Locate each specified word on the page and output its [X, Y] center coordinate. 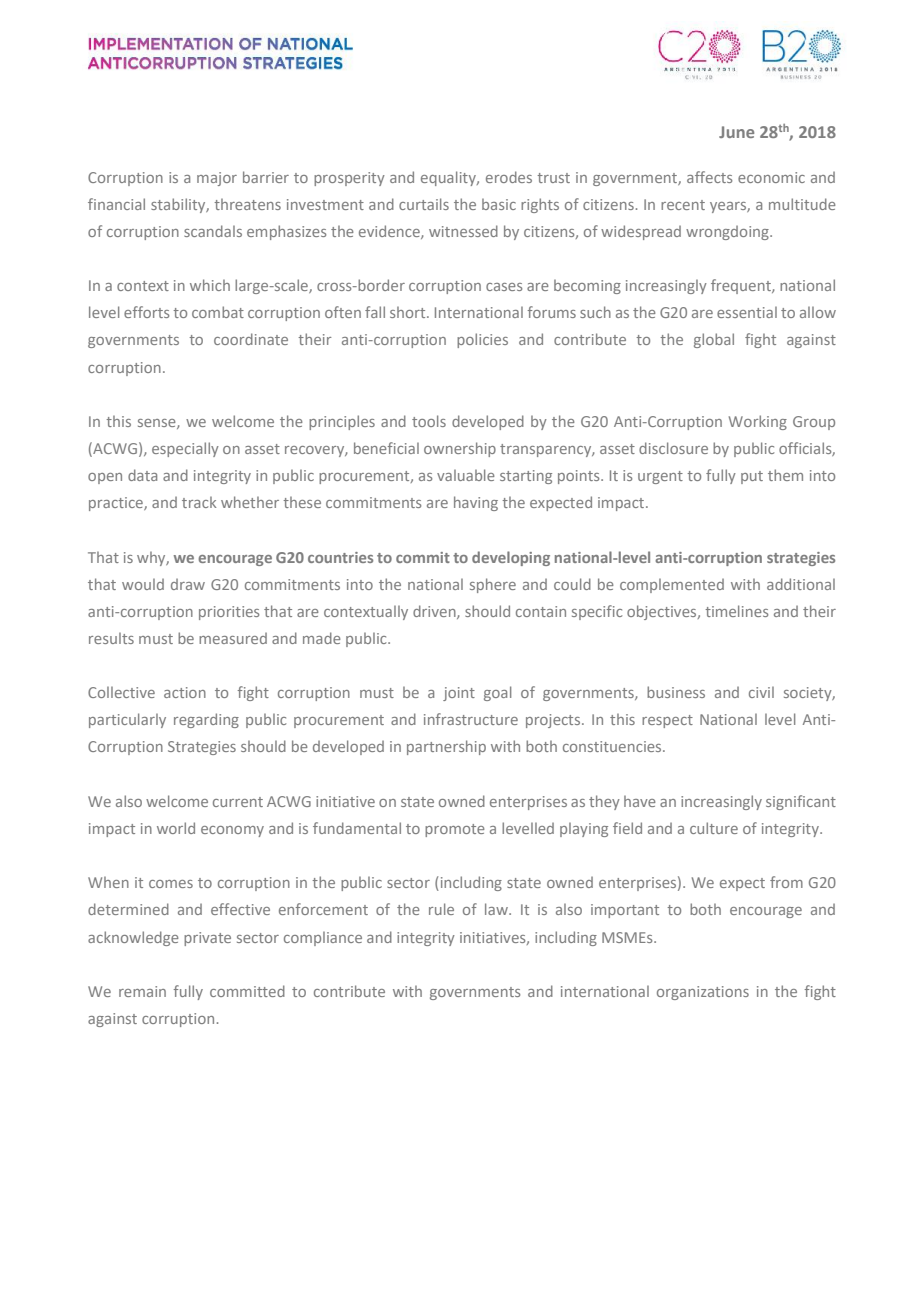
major [217, 179]
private [207, 939]
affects [709, 177]
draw [188, 584]
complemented [672, 586]
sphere [493, 585]
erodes [509, 177]
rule [441, 909]
